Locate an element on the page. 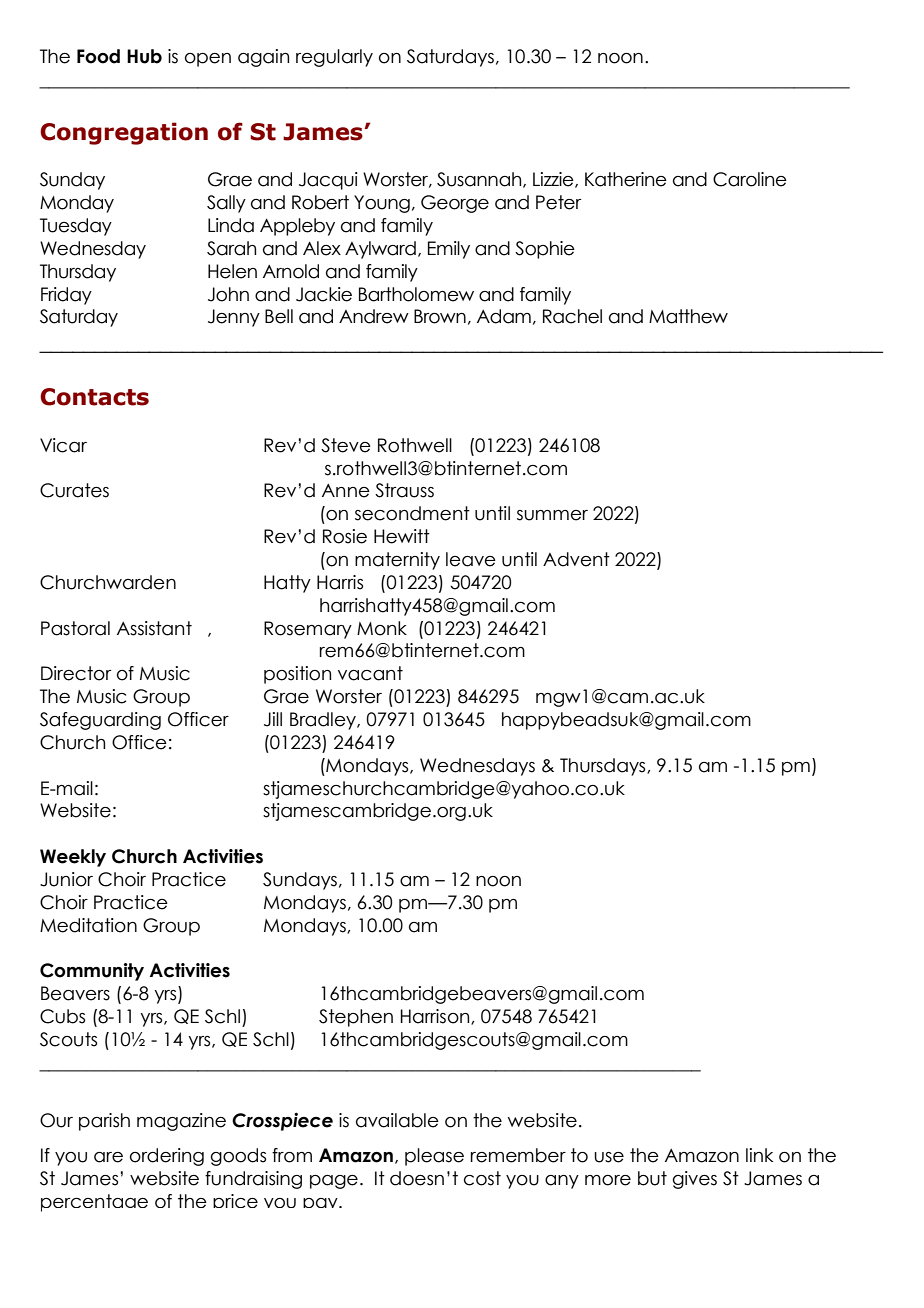  please is located at coordinates (434, 1157).
